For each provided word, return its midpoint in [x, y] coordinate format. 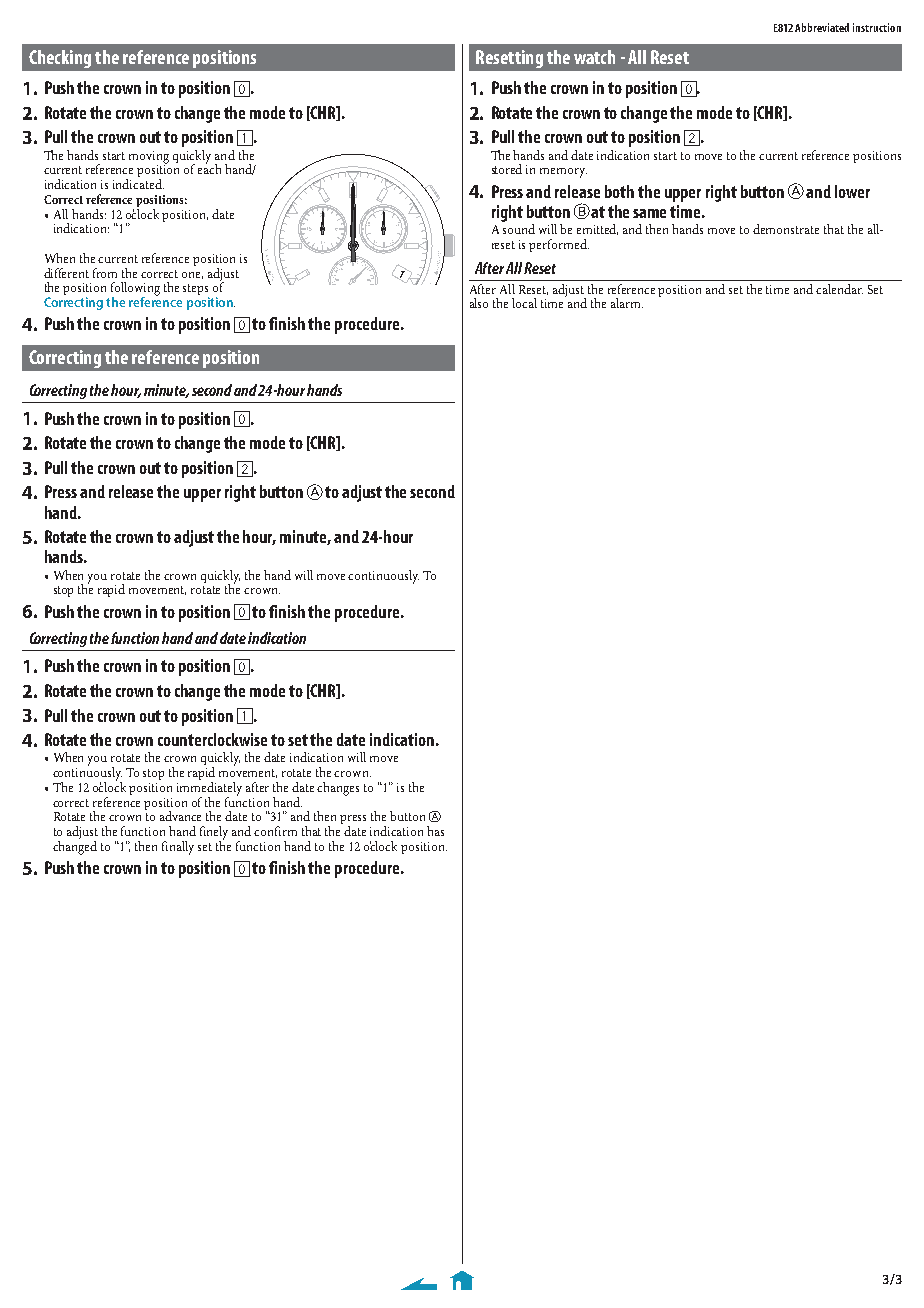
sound [518, 227]
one [192, 275]
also [479, 303]
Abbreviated [822, 27]
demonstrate [786, 229]
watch [594, 57]
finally [178, 848]
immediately [209, 788]
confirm [275, 831]
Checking [60, 59]
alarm [627, 303]
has [435, 831]
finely [214, 834]
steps [196, 291]
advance [180, 816]
